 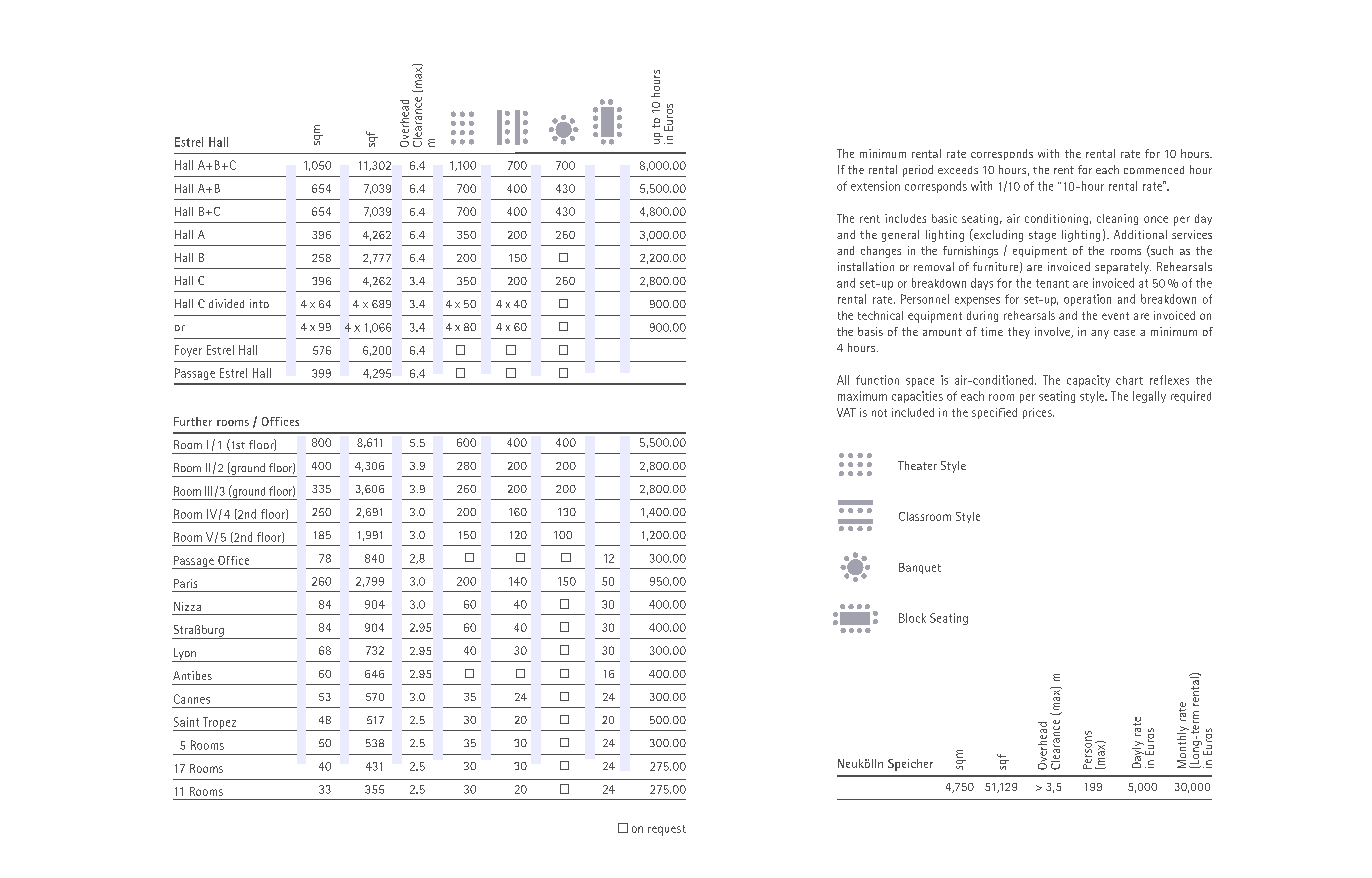 I want to click on request, so click(x=667, y=830).
